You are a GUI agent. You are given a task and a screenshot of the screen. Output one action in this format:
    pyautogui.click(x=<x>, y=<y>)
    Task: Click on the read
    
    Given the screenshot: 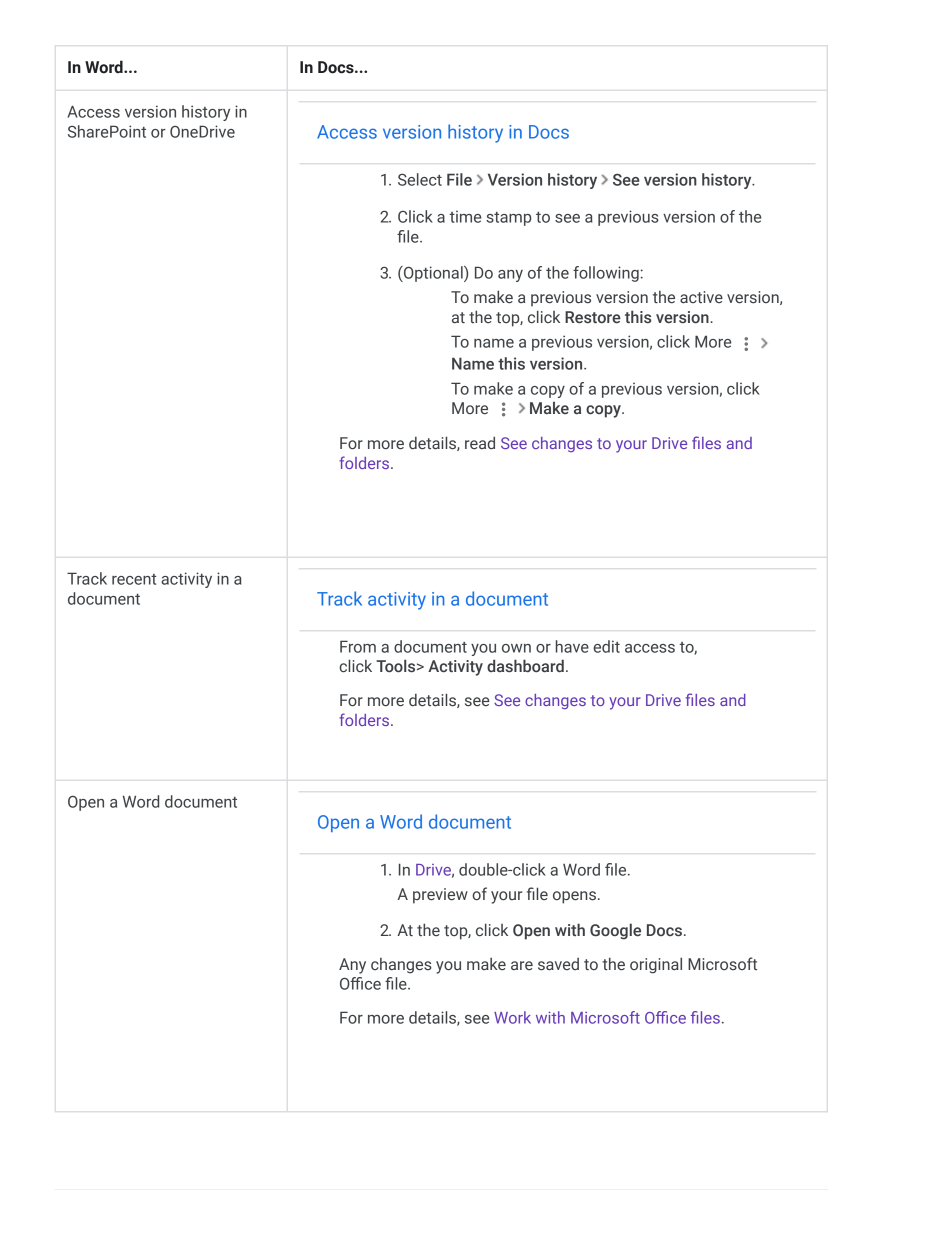 What is the action you would take?
    pyautogui.click(x=480, y=442)
